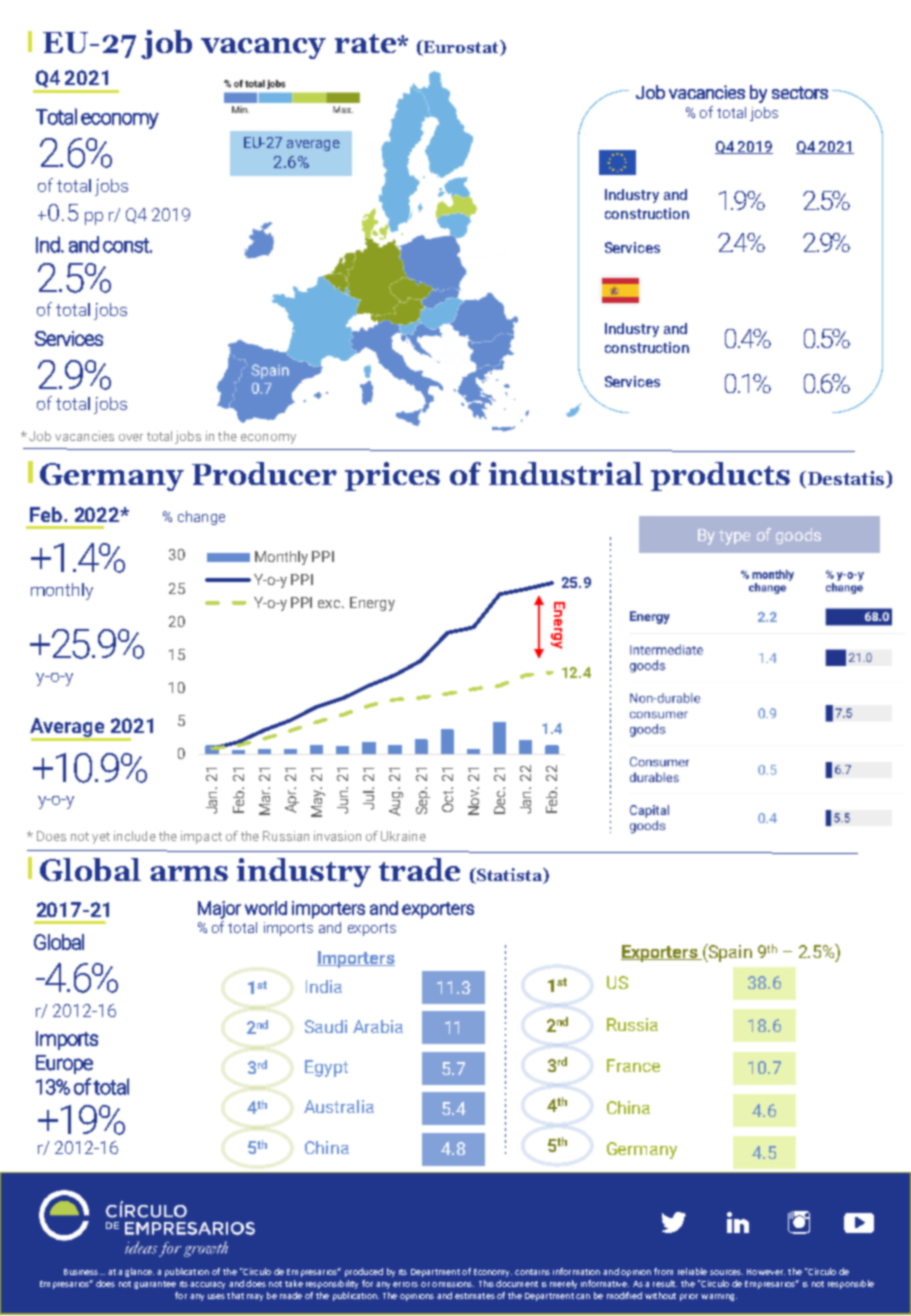 Image resolution: width=911 pixels, height=1316 pixels. Describe the element at coordinates (800, 92) in the screenshot. I see `sectors` at that location.
